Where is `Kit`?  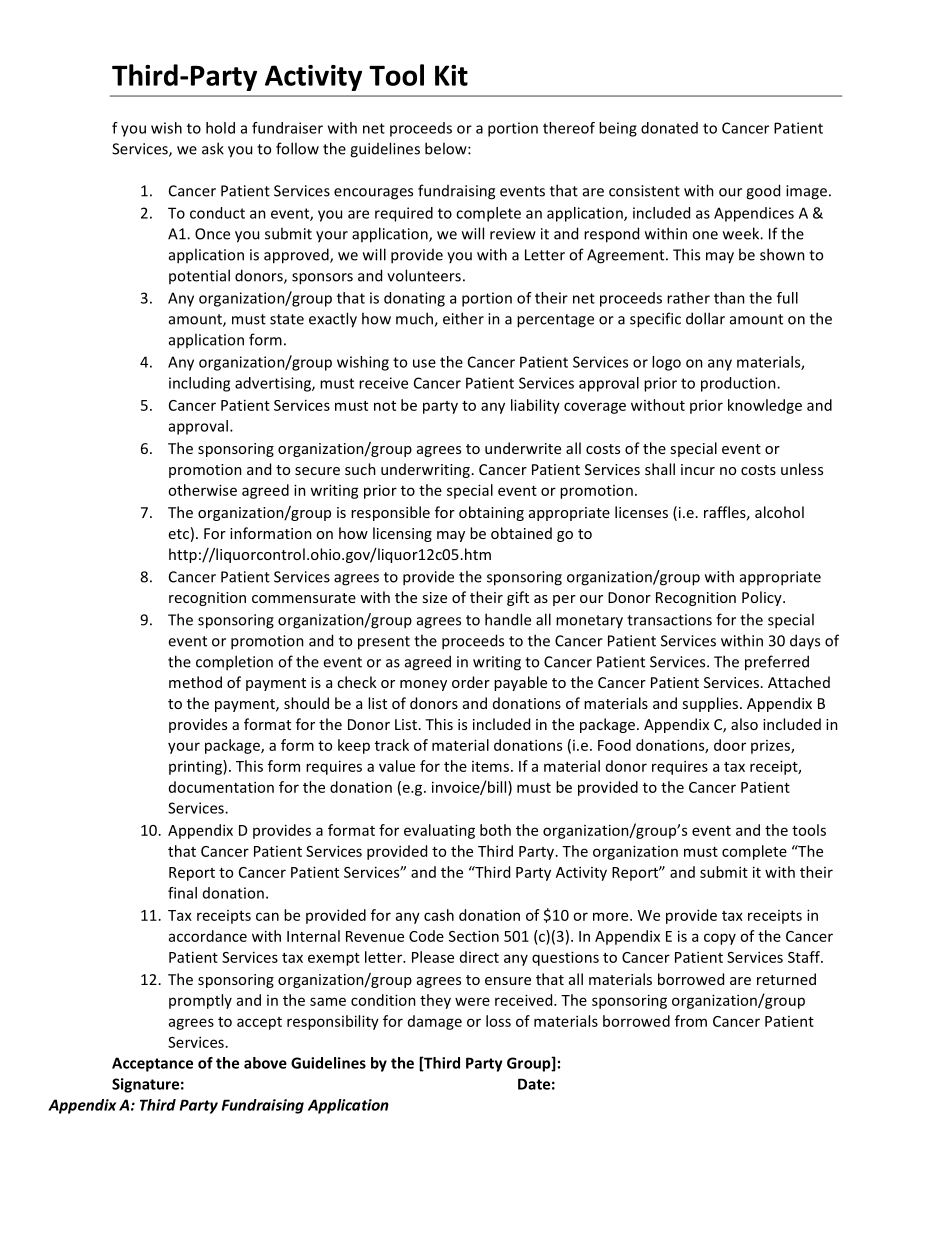
Kit is located at coordinates (451, 75).
